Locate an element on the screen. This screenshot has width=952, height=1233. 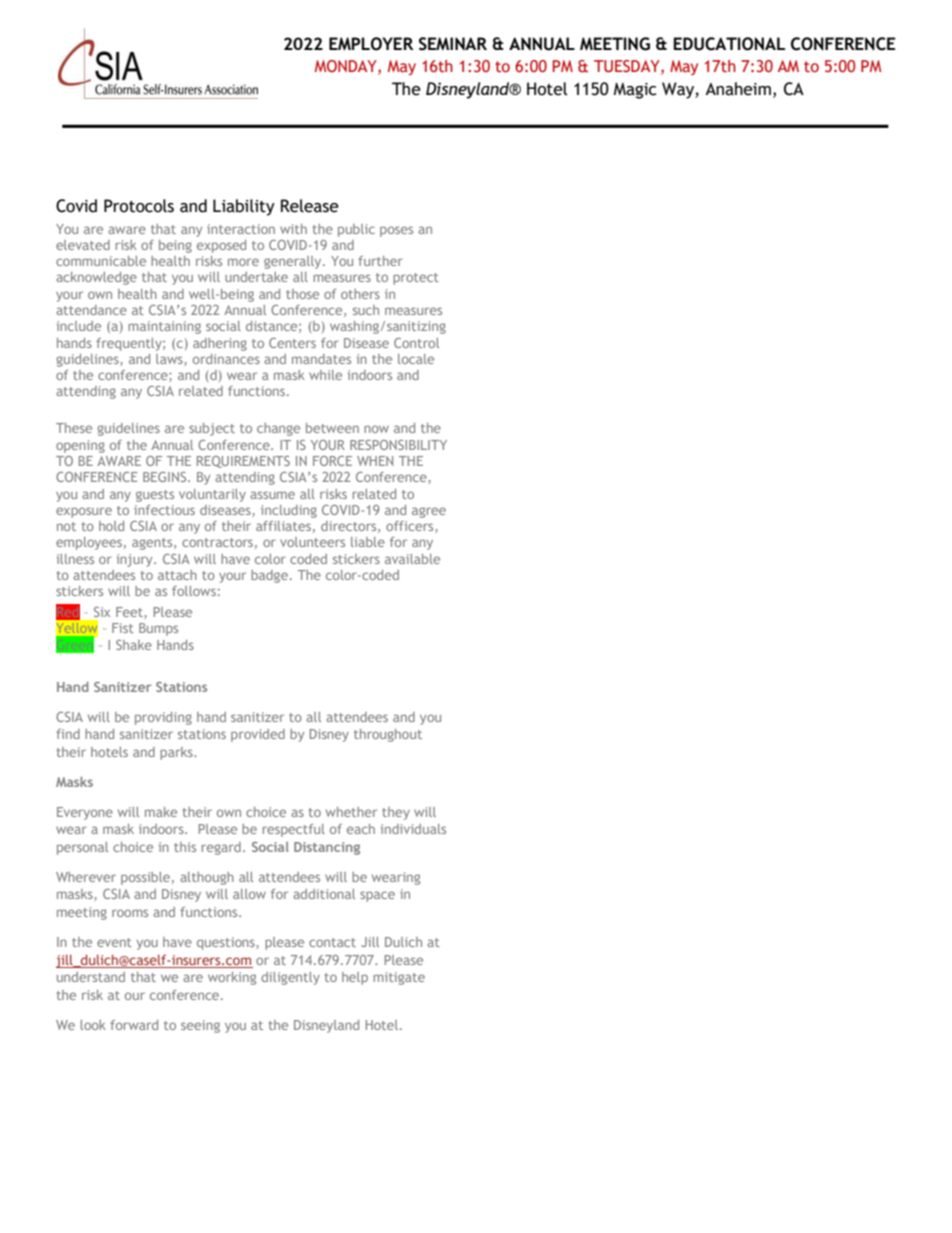
injury is located at coordinates (135, 560).
